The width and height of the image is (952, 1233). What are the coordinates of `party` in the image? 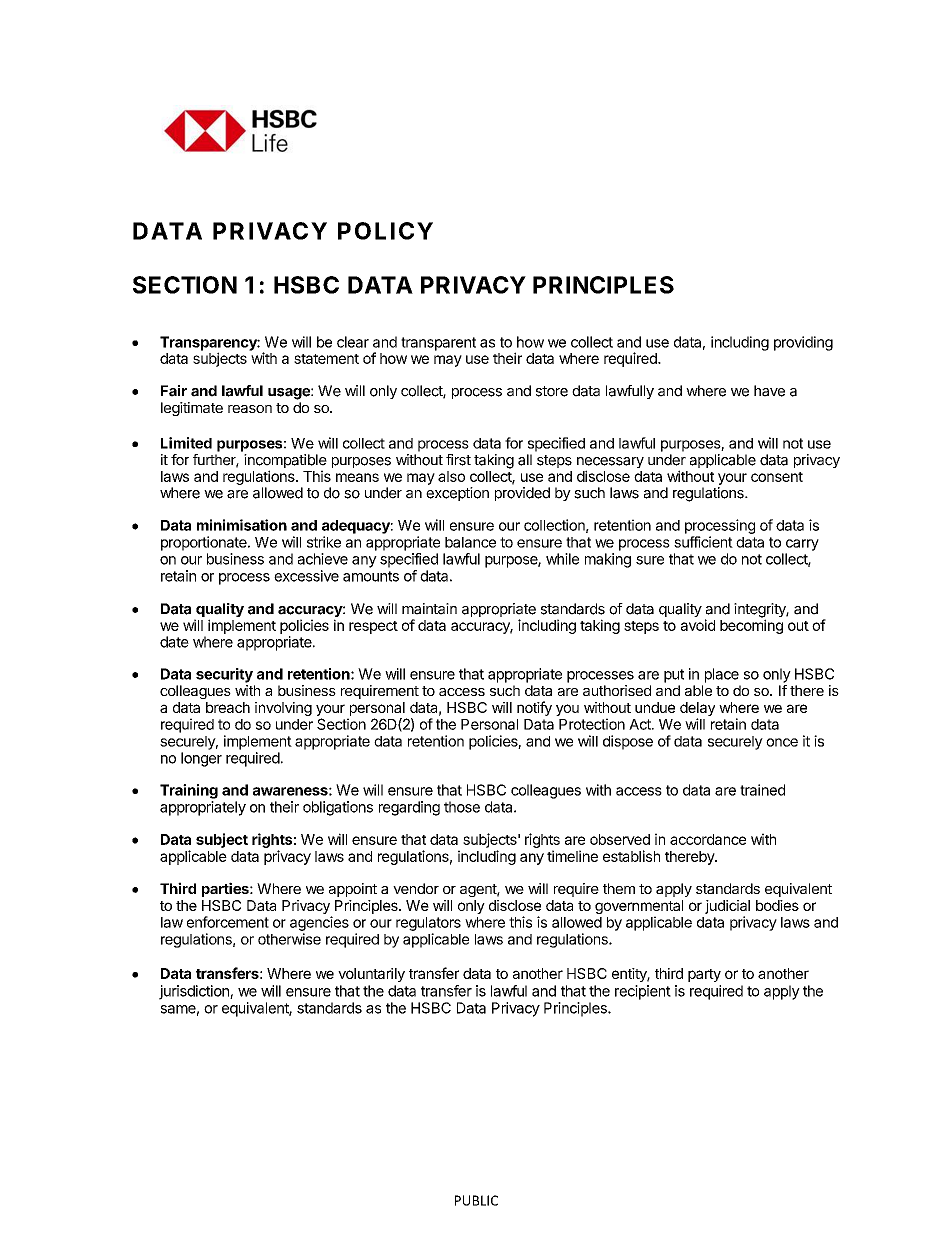 It's located at (704, 975).
